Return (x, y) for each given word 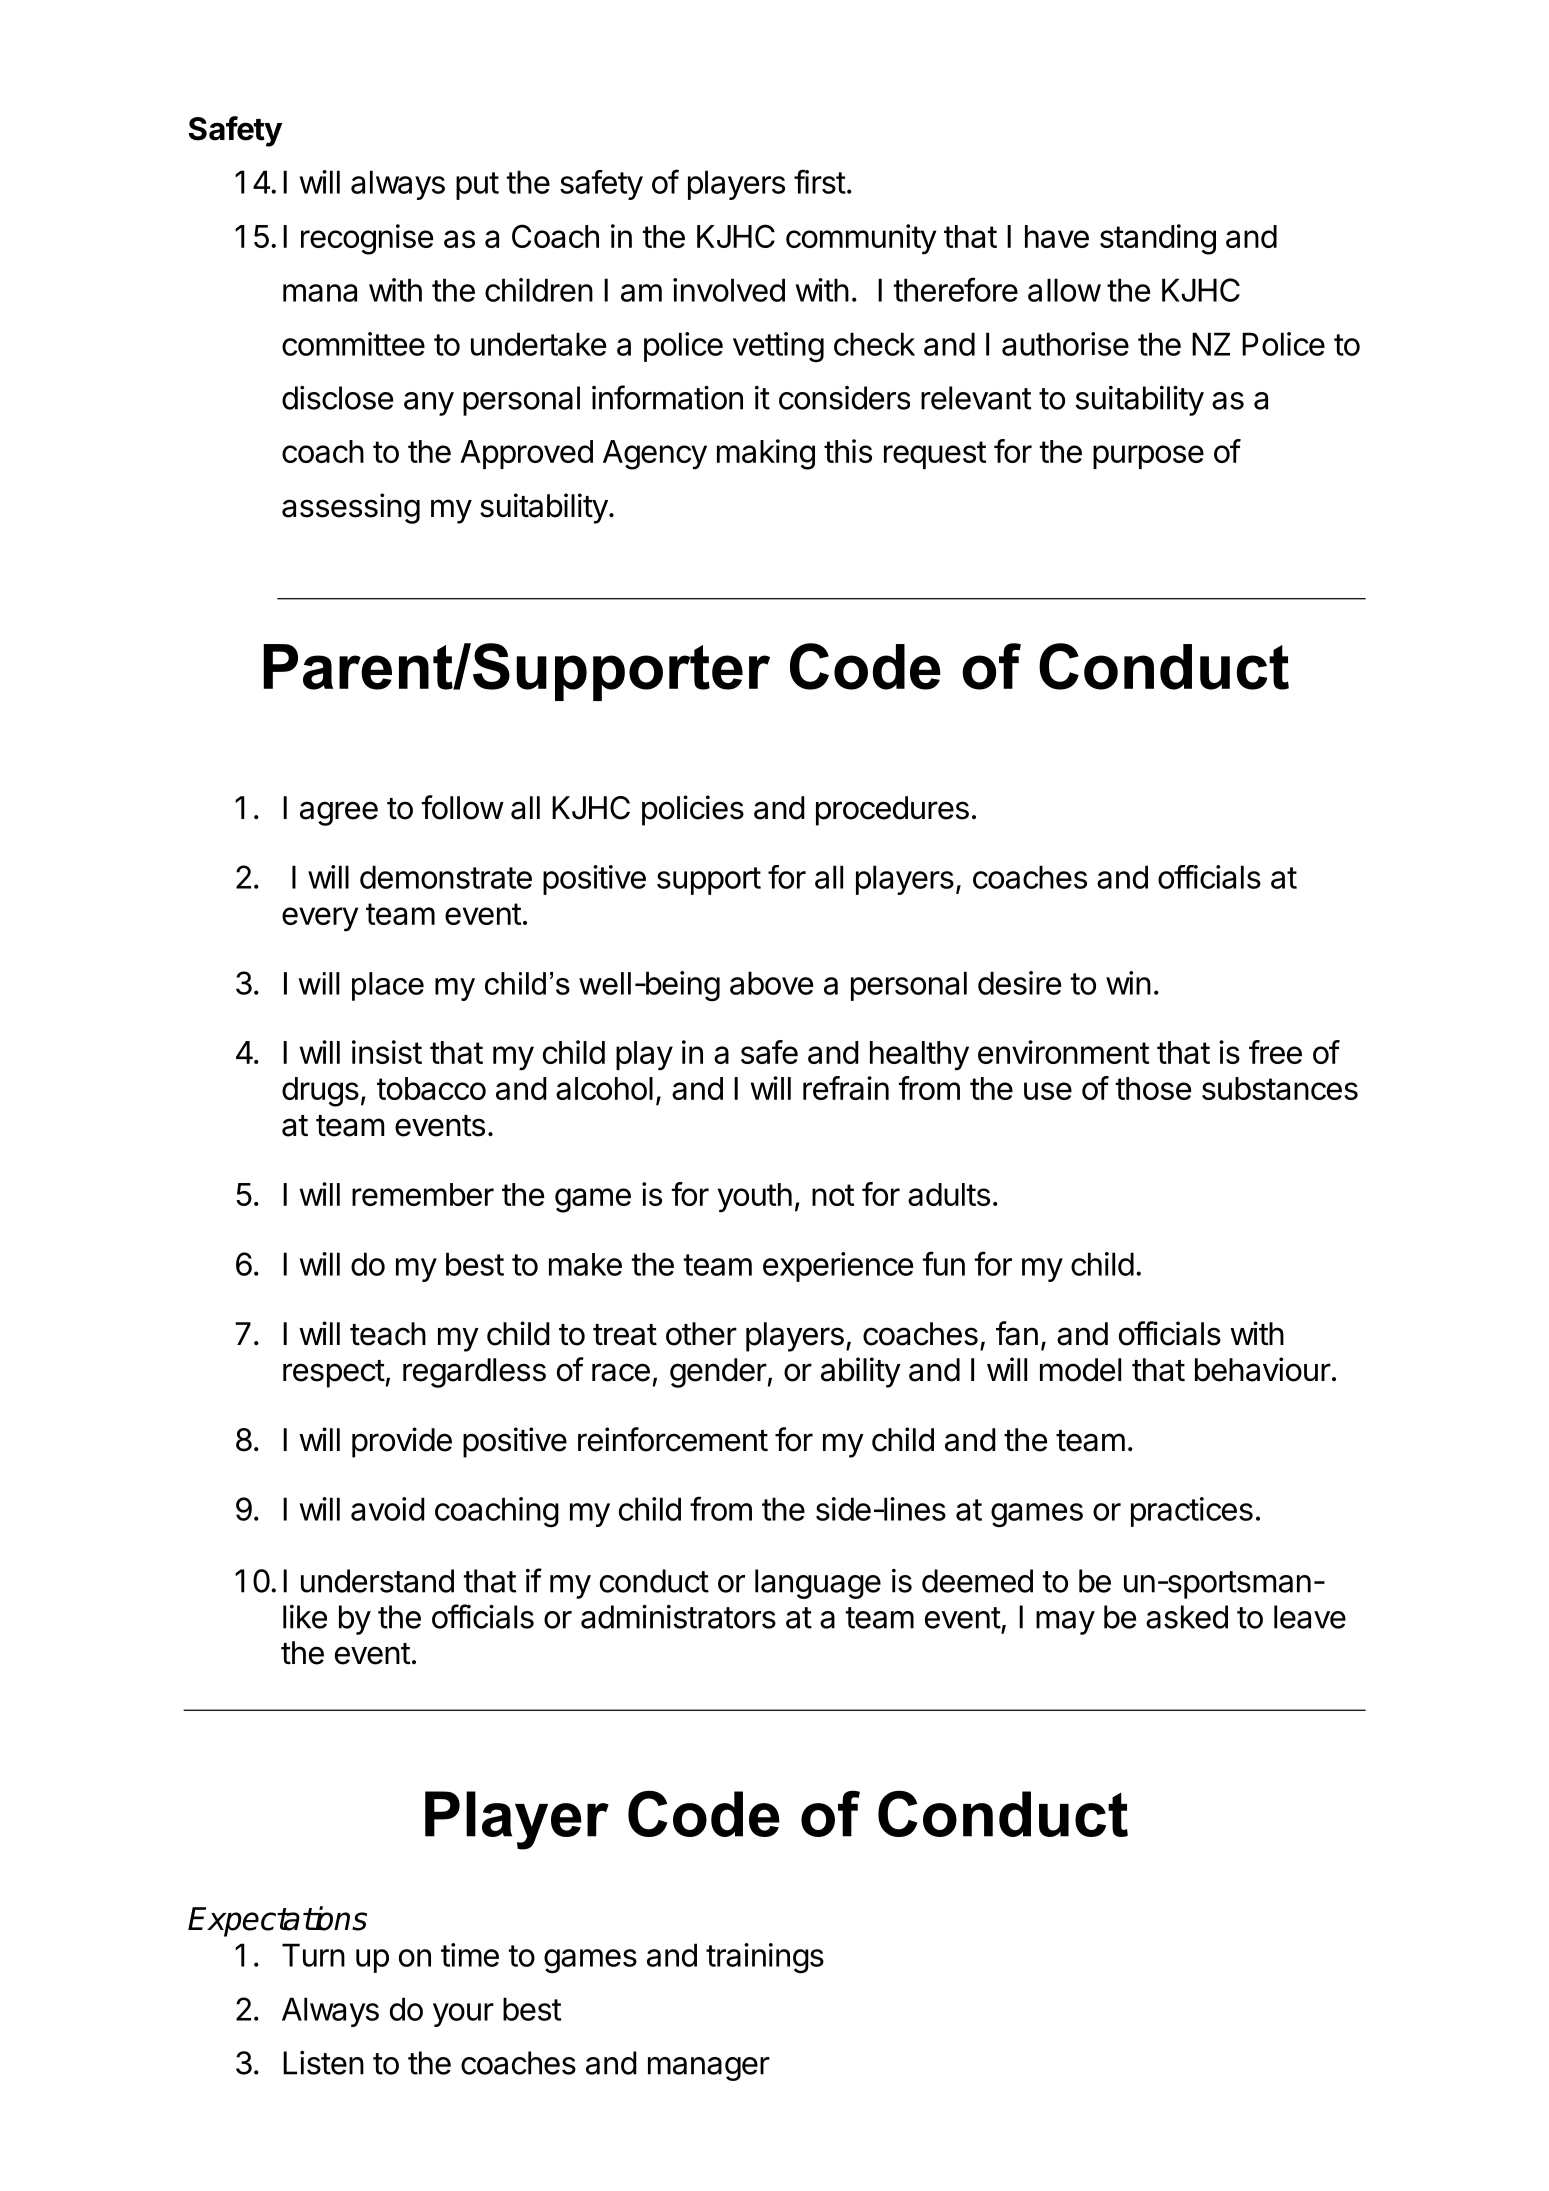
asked (1187, 1617)
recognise (367, 239)
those (1153, 1088)
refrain (846, 1088)
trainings (765, 1958)
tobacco (431, 1088)
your (463, 2015)
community (861, 239)
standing (1158, 239)
